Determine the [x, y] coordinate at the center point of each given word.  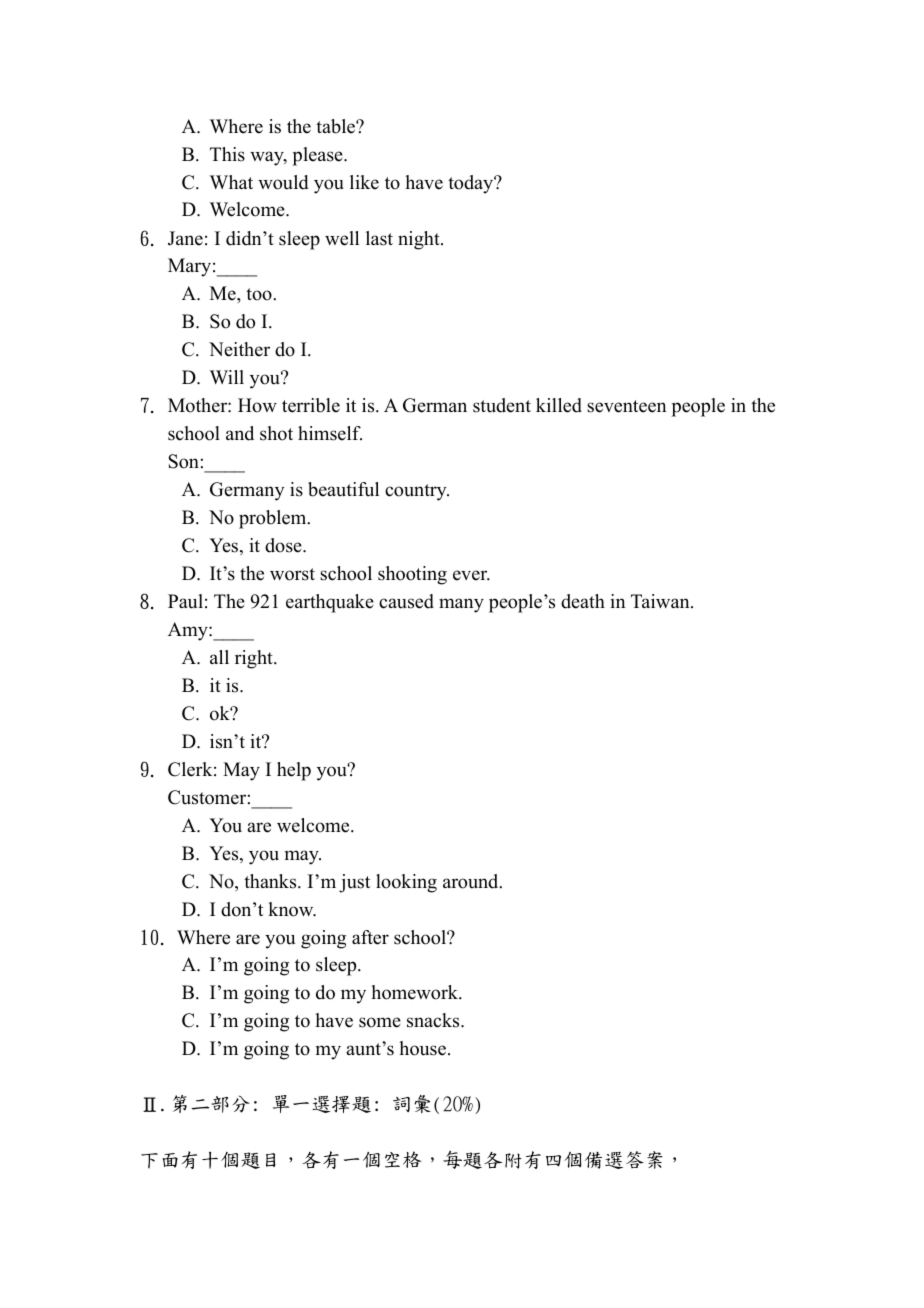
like [364, 182]
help [294, 771]
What [231, 182]
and [240, 433]
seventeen [627, 406]
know [292, 909]
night [420, 240]
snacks [434, 1020]
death [583, 601]
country [417, 492]
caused [406, 601]
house [422, 1048]
